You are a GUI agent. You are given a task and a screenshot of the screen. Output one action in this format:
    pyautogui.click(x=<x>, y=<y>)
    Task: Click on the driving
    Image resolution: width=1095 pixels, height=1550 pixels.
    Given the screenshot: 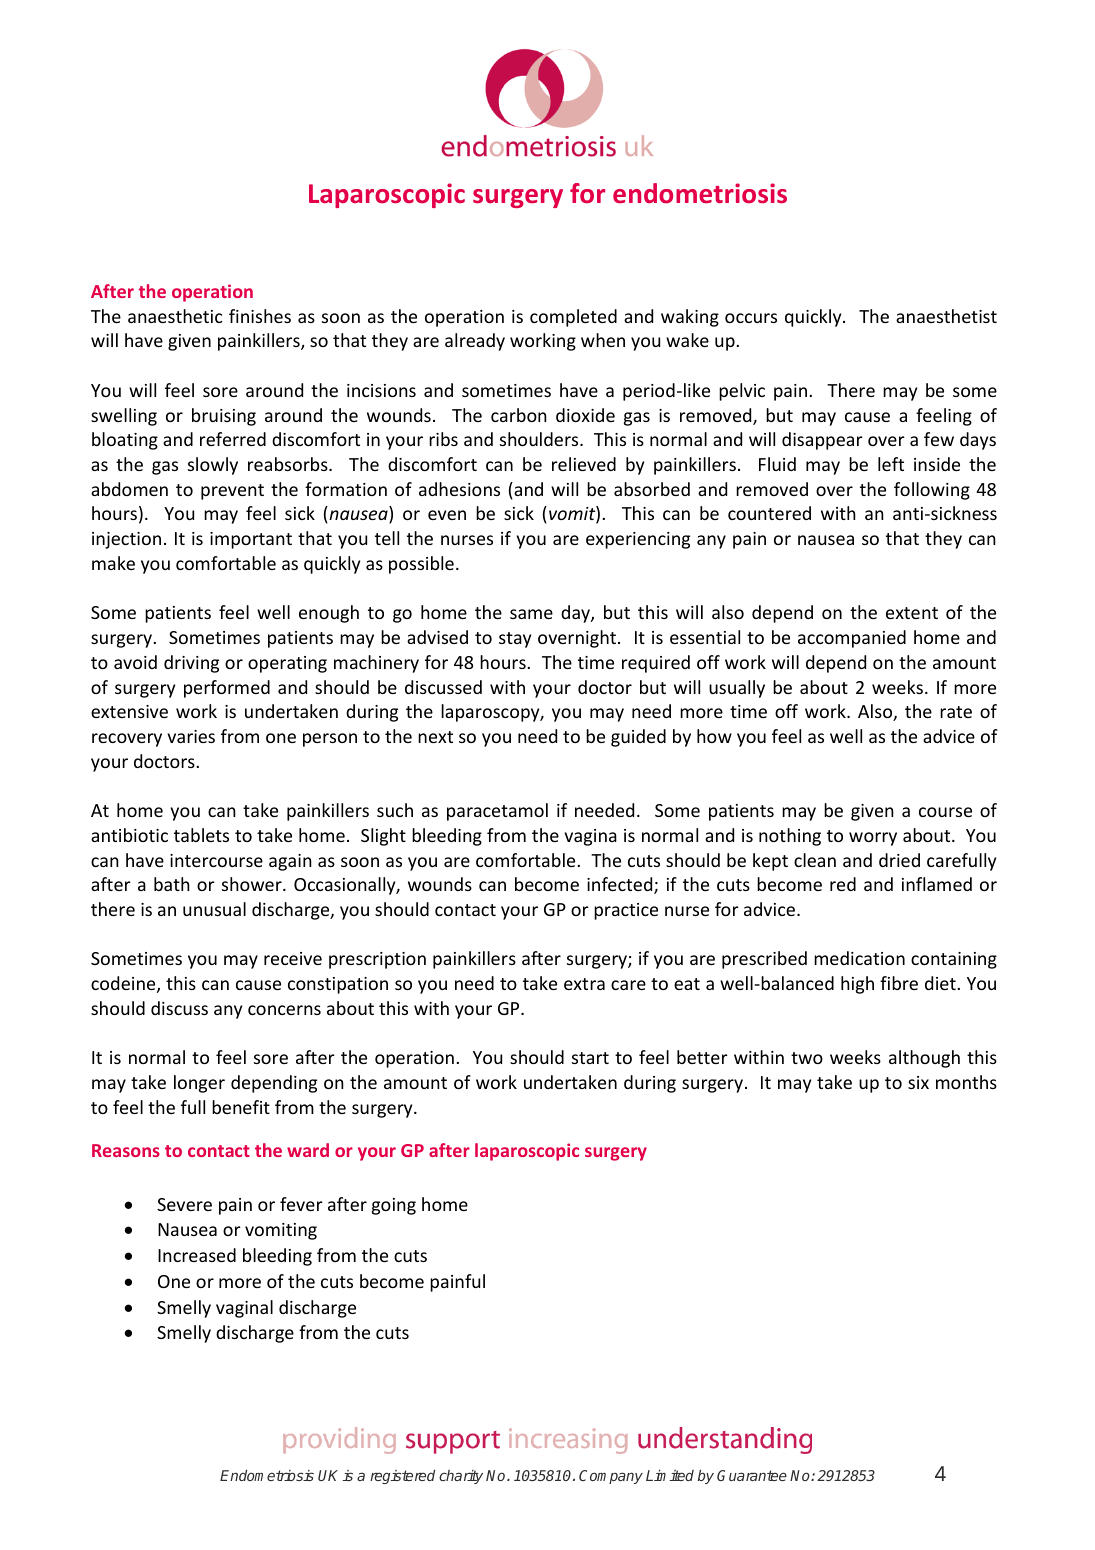 What is the action you would take?
    pyautogui.click(x=191, y=664)
